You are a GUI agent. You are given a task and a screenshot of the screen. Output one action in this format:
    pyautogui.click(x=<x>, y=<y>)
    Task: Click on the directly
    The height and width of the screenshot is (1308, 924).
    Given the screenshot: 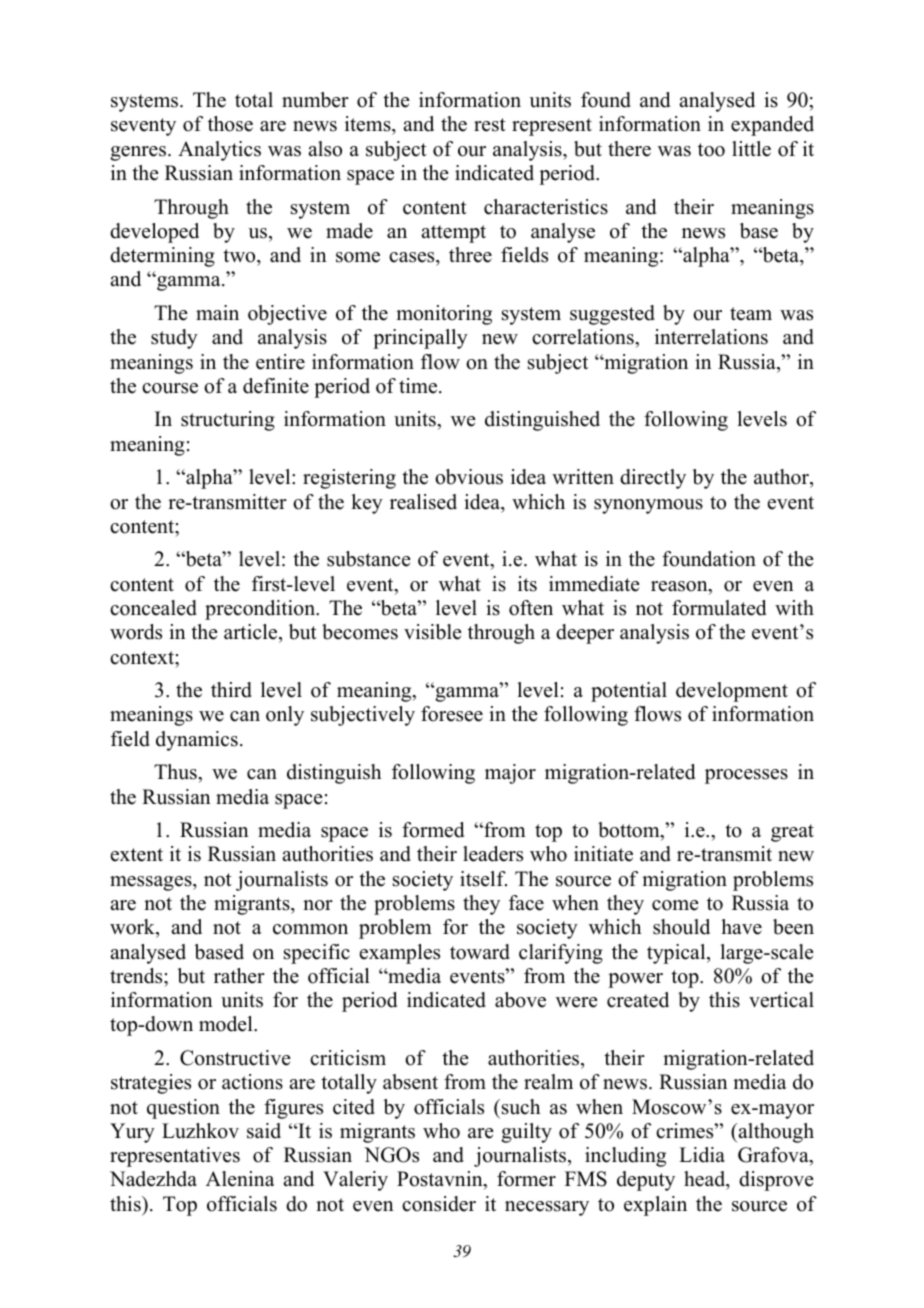 What is the action you would take?
    pyautogui.click(x=653, y=479)
